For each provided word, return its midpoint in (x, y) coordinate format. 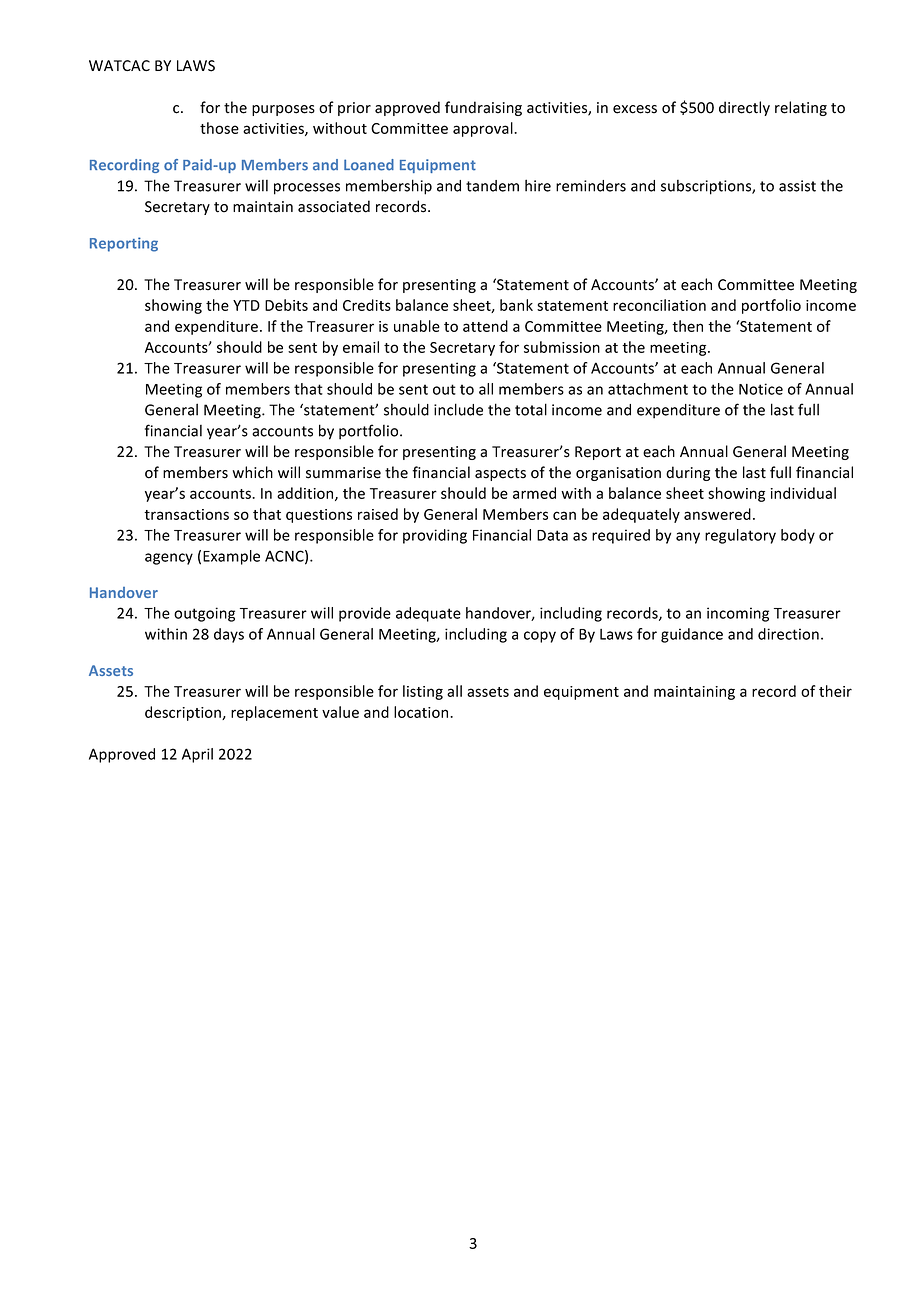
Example (231, 557)
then (687, 326)
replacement (274, 713)
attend (485, 326)
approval (484, 129)
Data (552, 535)
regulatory (740, 536)
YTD (246, 305)
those (219, 128)
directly (744, 108)
